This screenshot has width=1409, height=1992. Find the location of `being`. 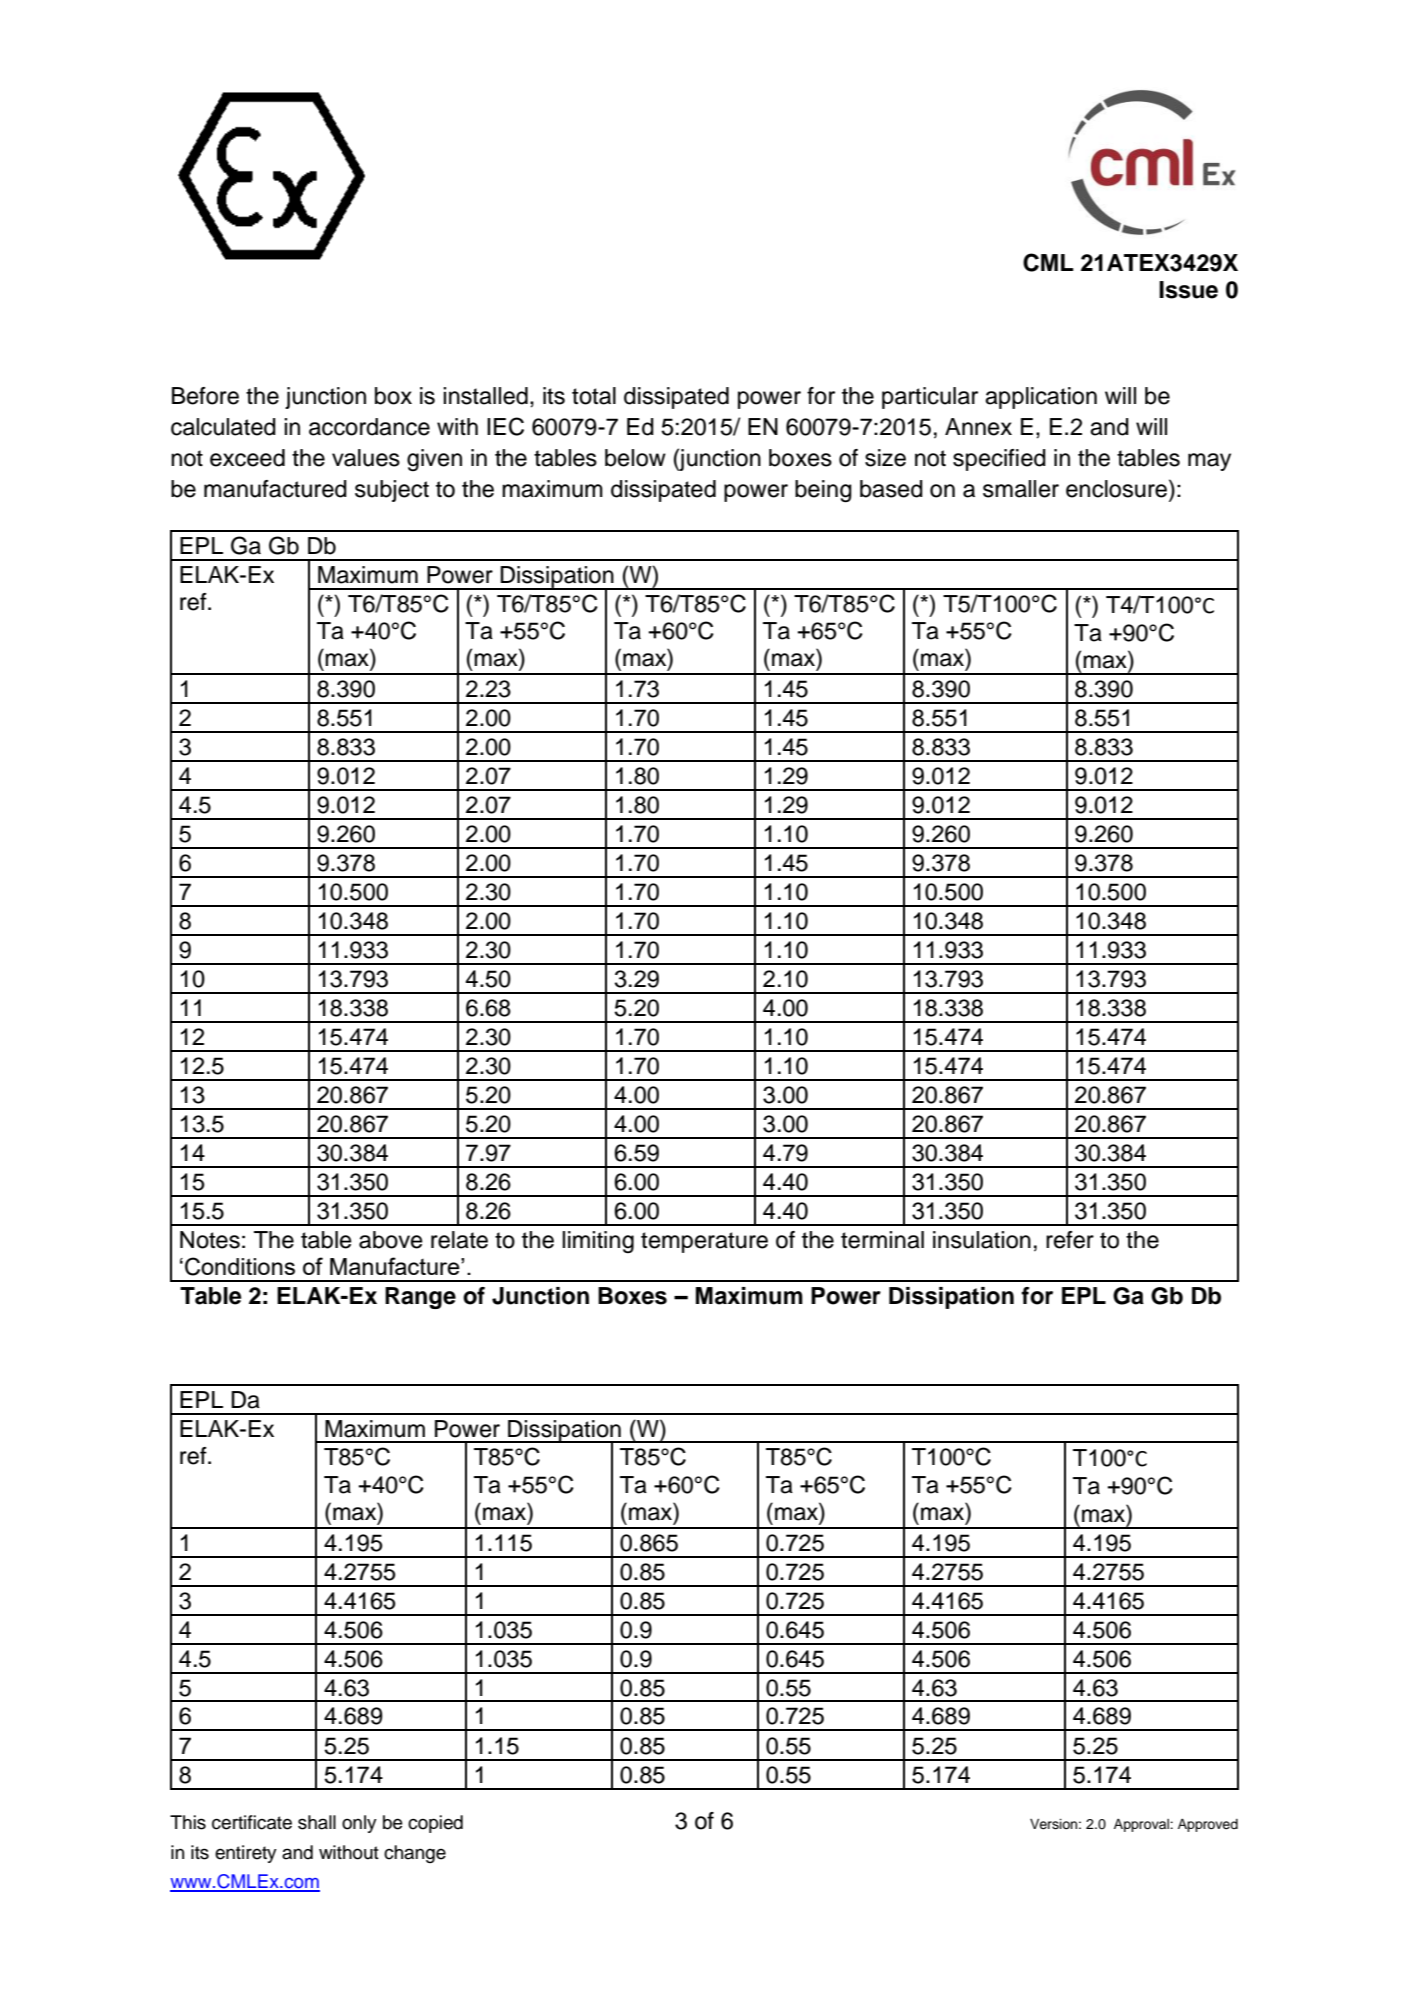

being is located at coordinates (823, 491).
